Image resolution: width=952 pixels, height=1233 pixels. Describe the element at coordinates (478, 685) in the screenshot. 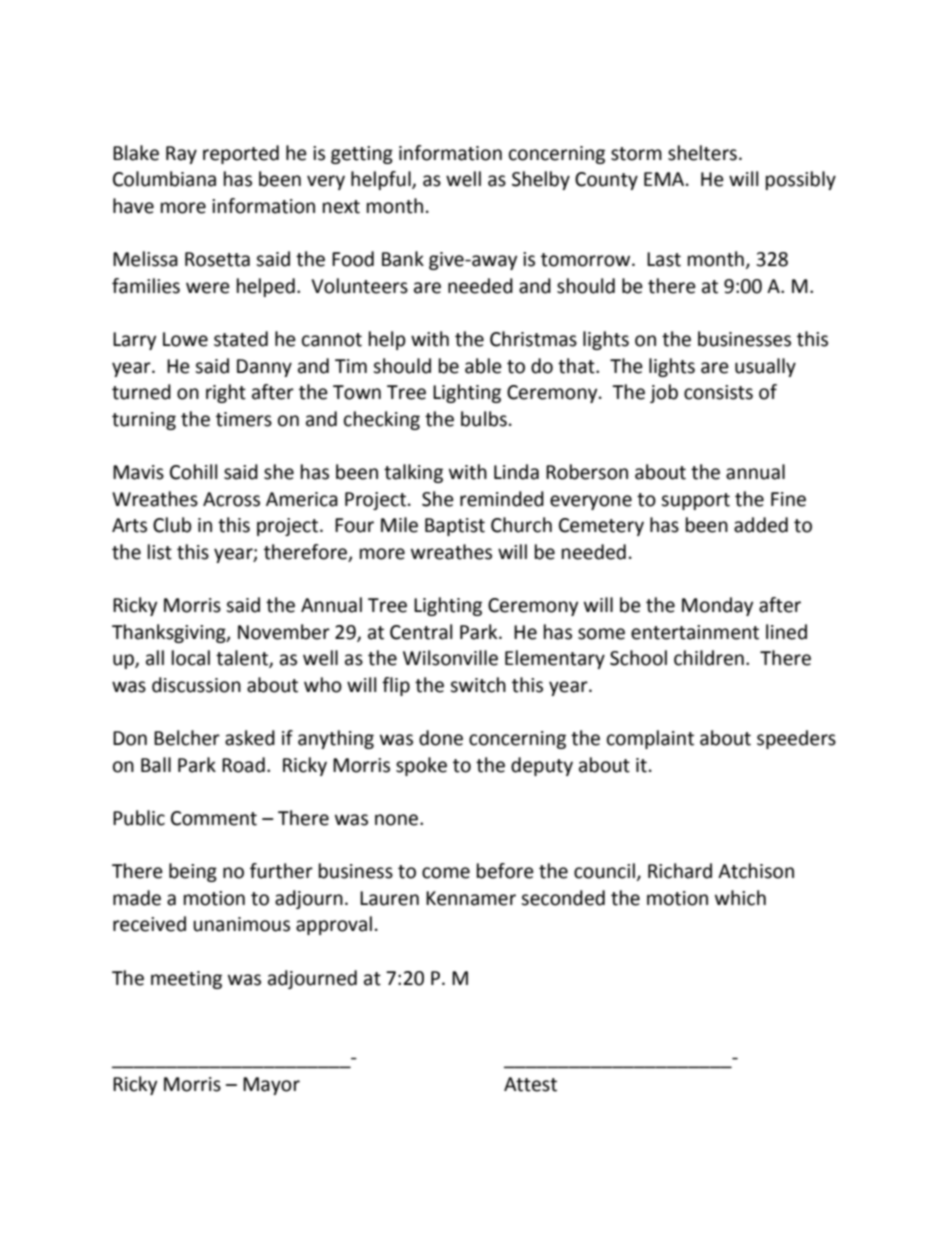

I see `switch` at that location.
